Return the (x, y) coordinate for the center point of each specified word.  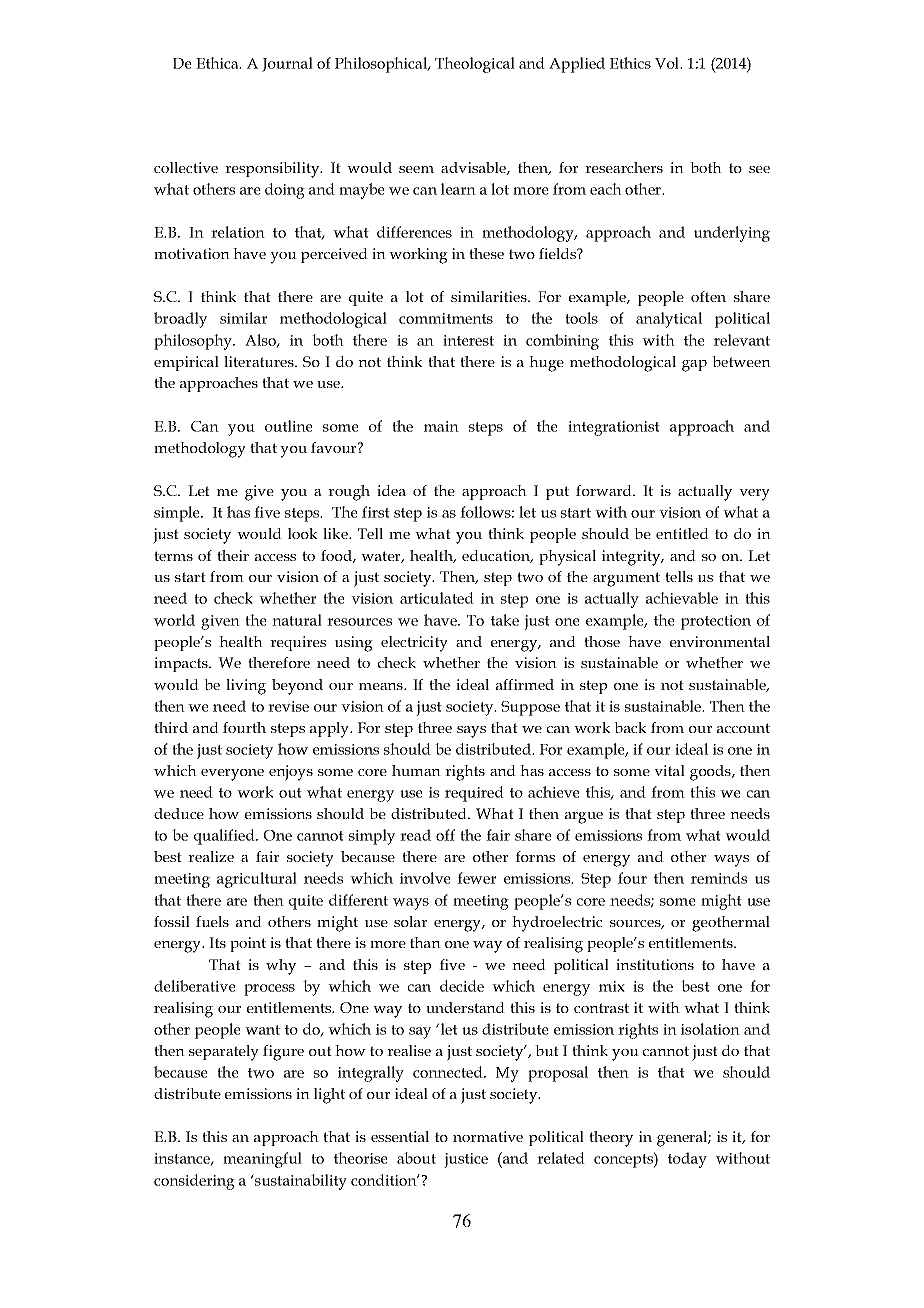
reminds (719, 878)
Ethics (630, 63)
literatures (260, 361)
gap (694, 366)
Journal (287, 64)
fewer (476, 878)
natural (297, 620)
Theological (475, 65)
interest (468, 340)
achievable (682, 598)
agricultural (257, 880)
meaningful (262, 1160)
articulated (437, 598)
